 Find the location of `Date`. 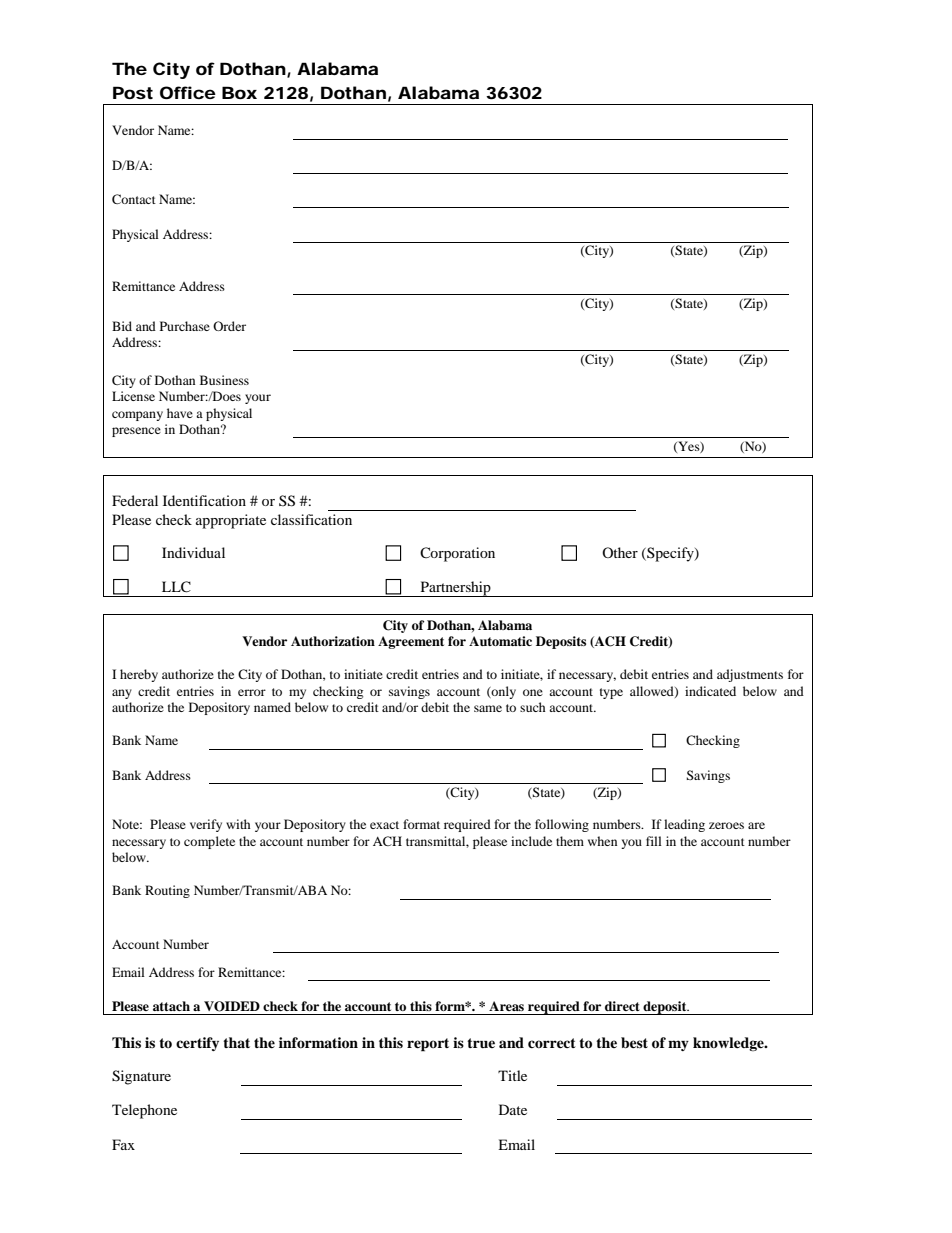

Date is located at coordinates (513, 1109).
